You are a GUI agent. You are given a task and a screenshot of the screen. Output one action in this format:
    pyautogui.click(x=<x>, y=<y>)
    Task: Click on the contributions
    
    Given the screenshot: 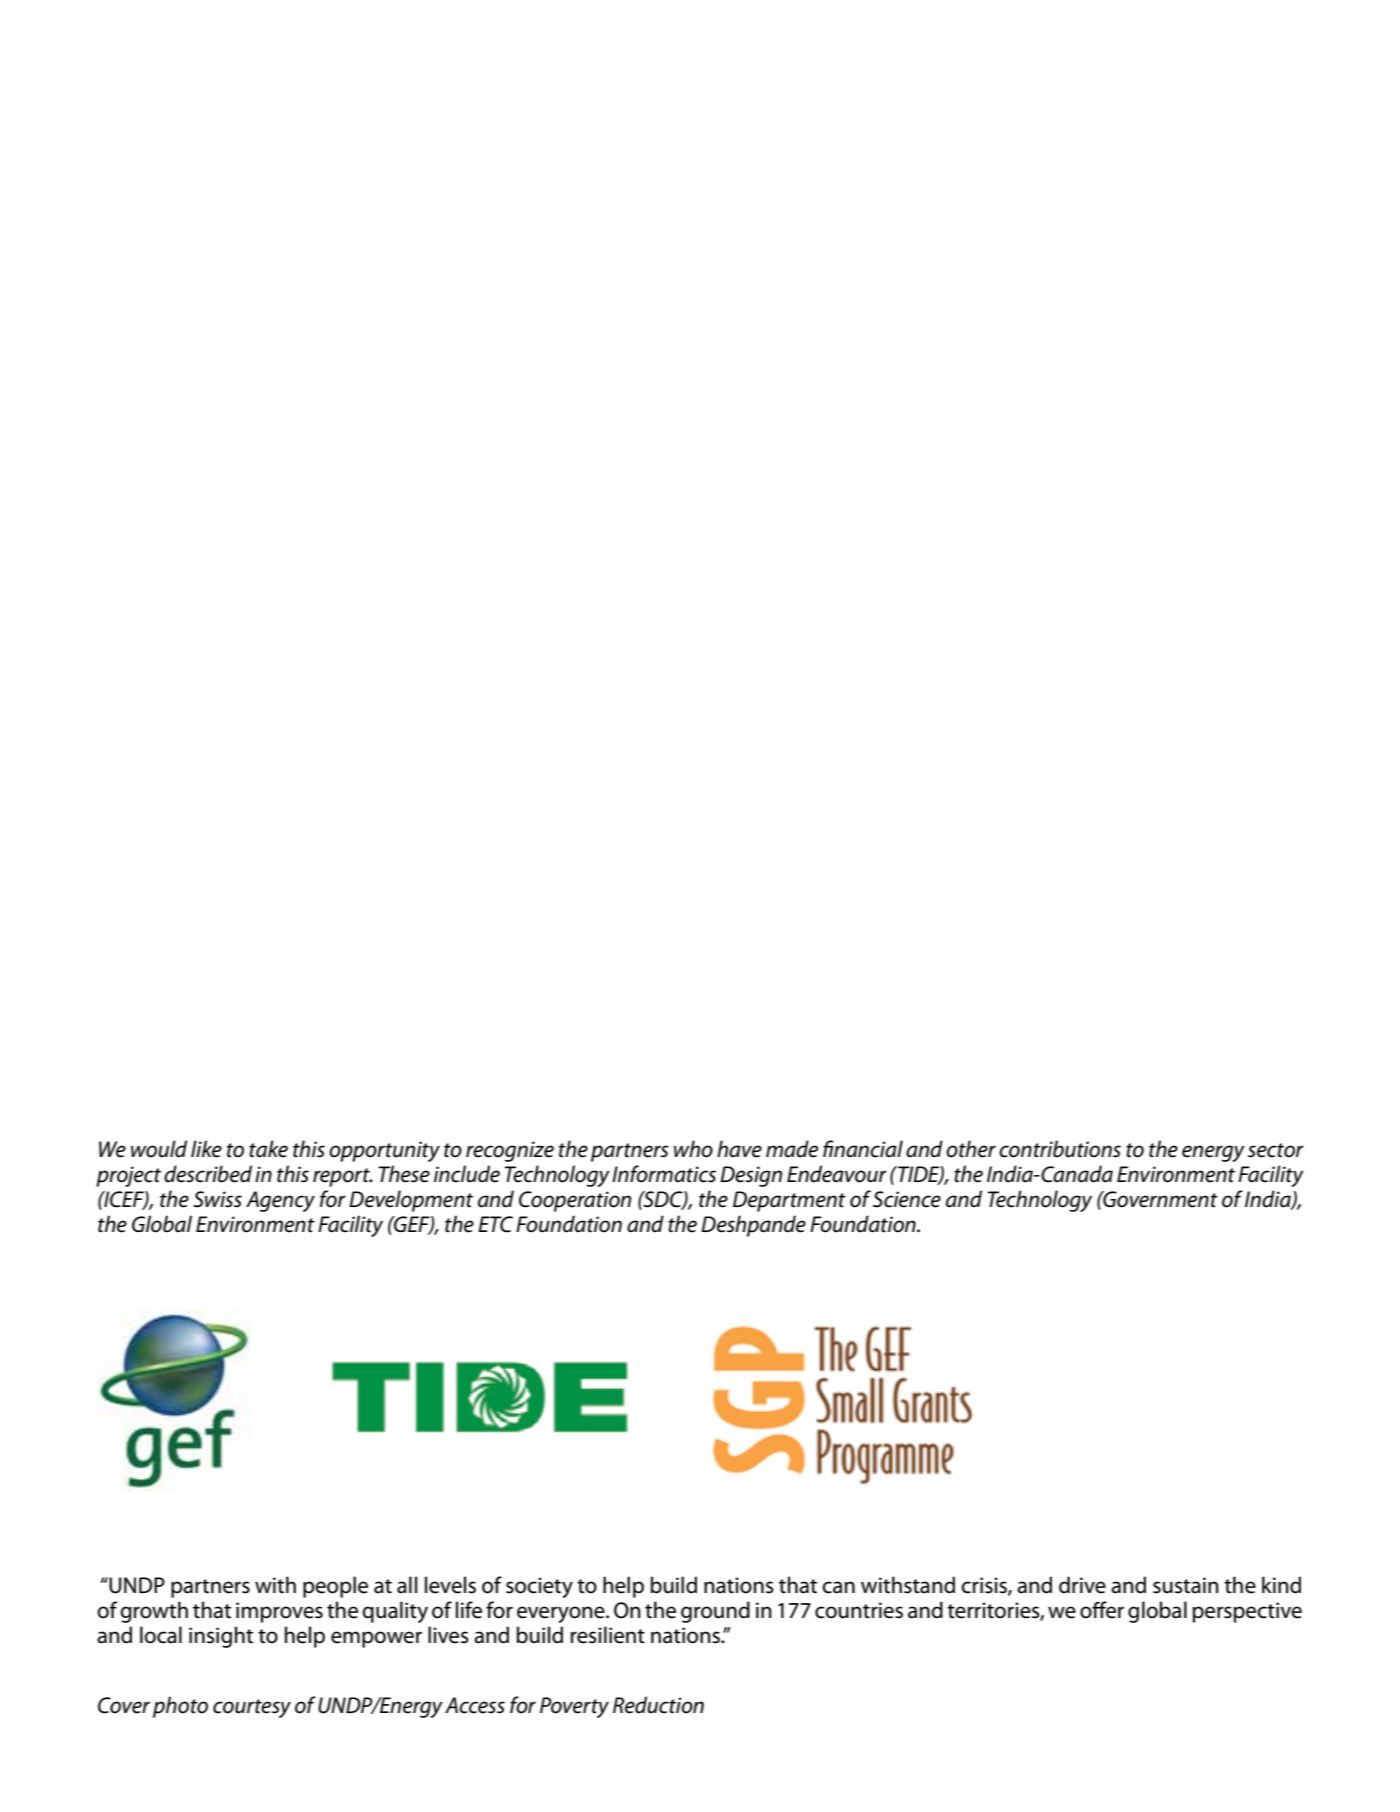 What is the action you would take?
    pyautogui.click(x=1060, y=1149)
